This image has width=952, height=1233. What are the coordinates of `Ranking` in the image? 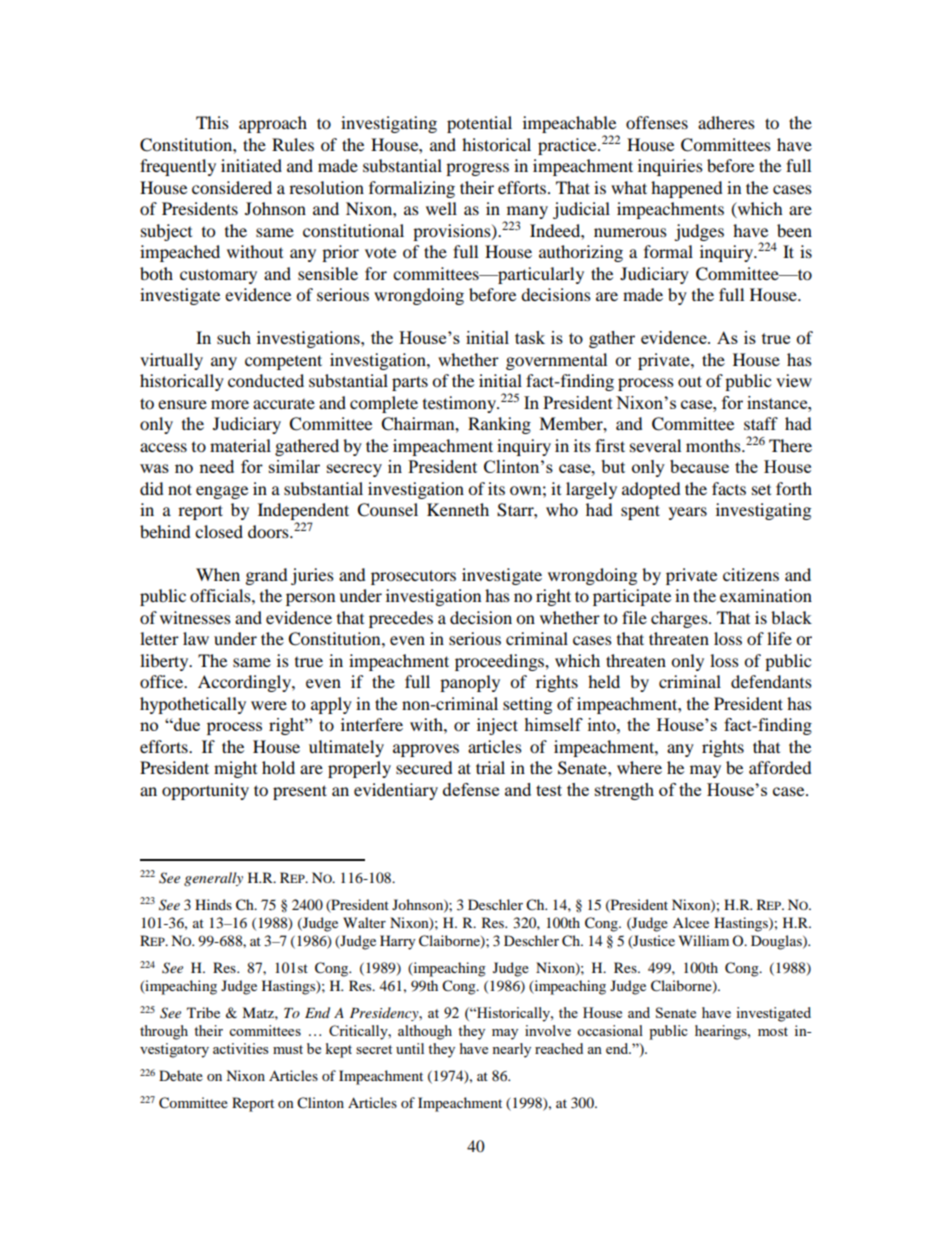 It's located at (499, 425).
